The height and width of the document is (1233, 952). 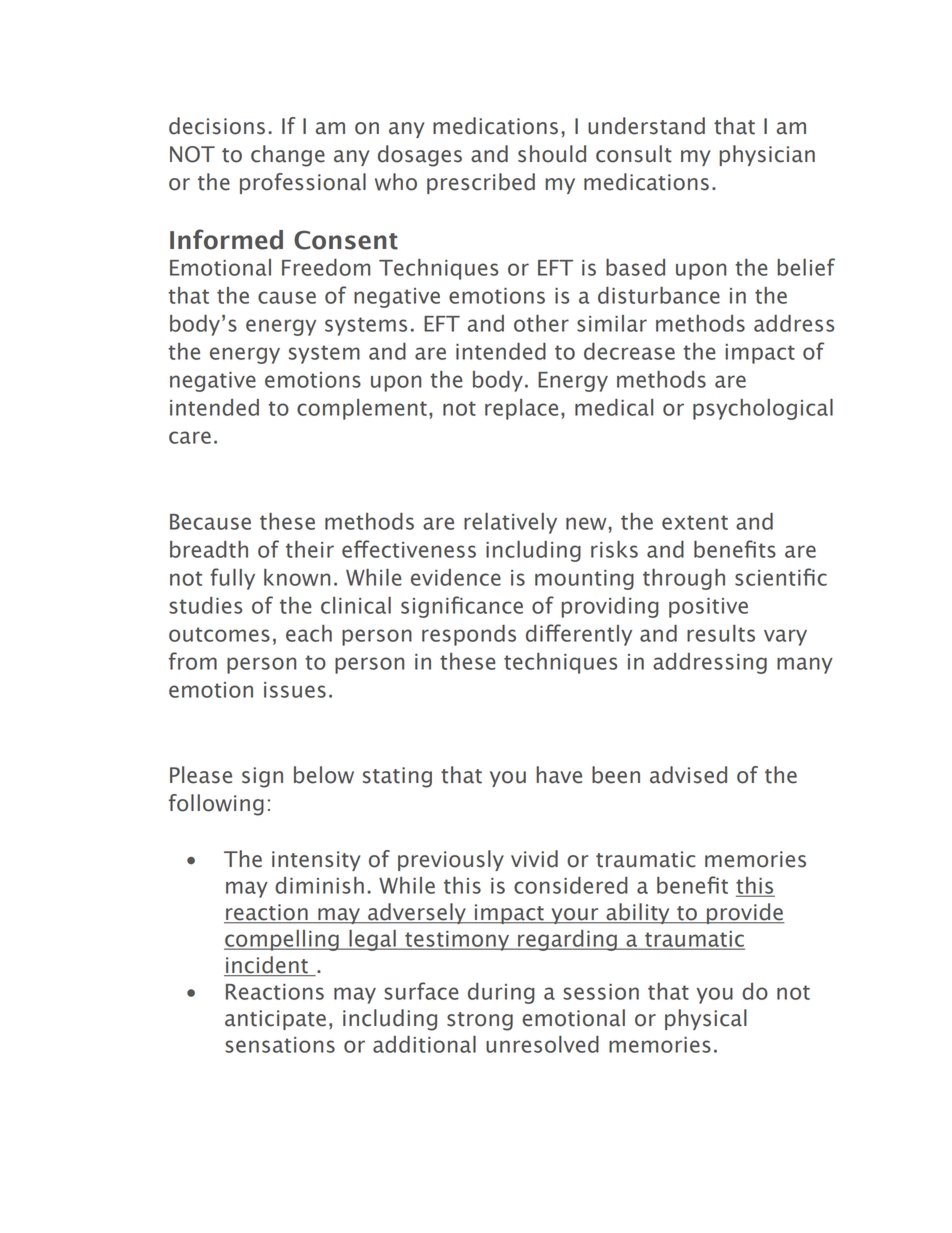 What do you see at coordinates (521, 409) in the document?
I see `replace` at bounding box center [521, 409].
